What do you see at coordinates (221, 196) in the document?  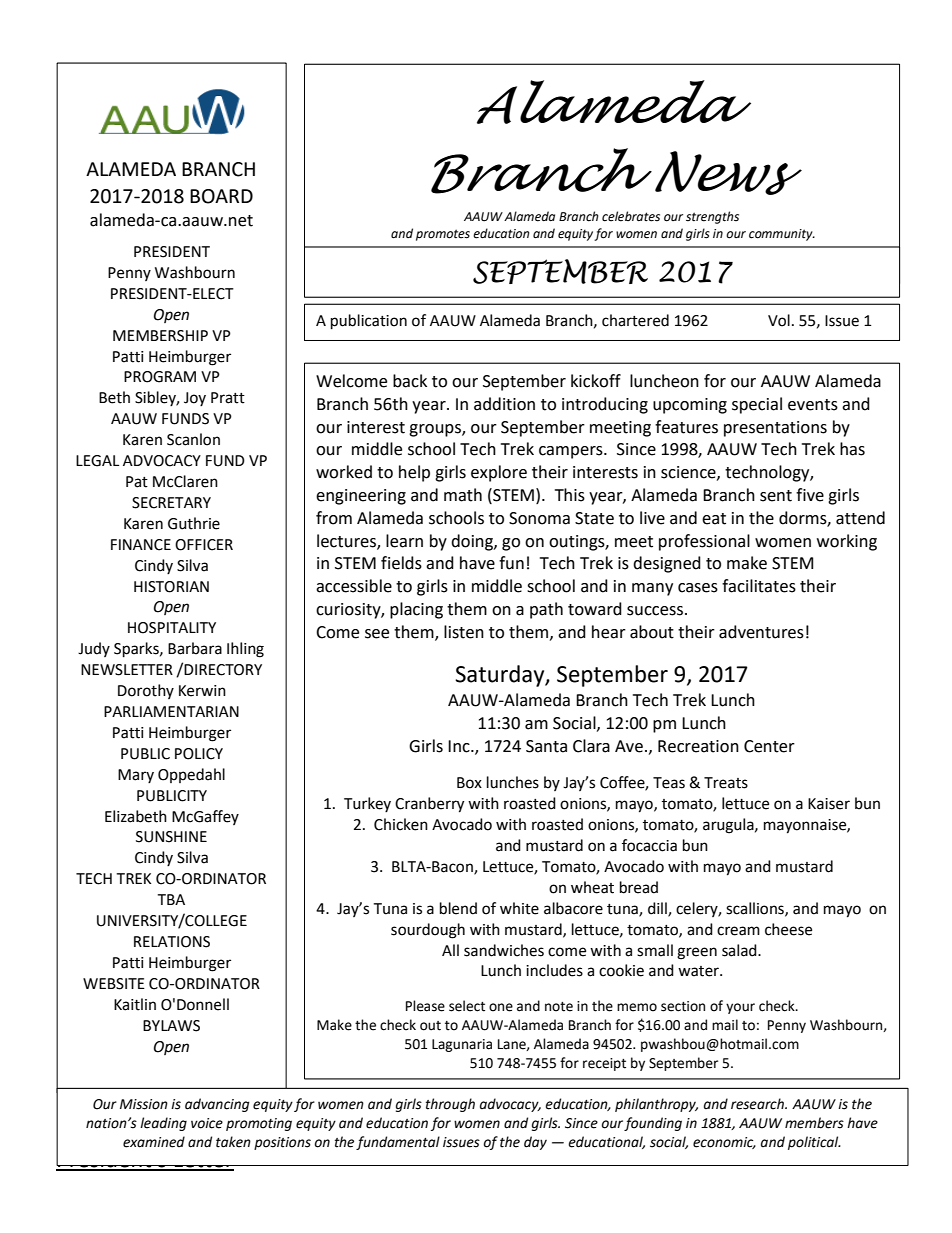 I see `BOARD` at bounding box center [221, 196].
